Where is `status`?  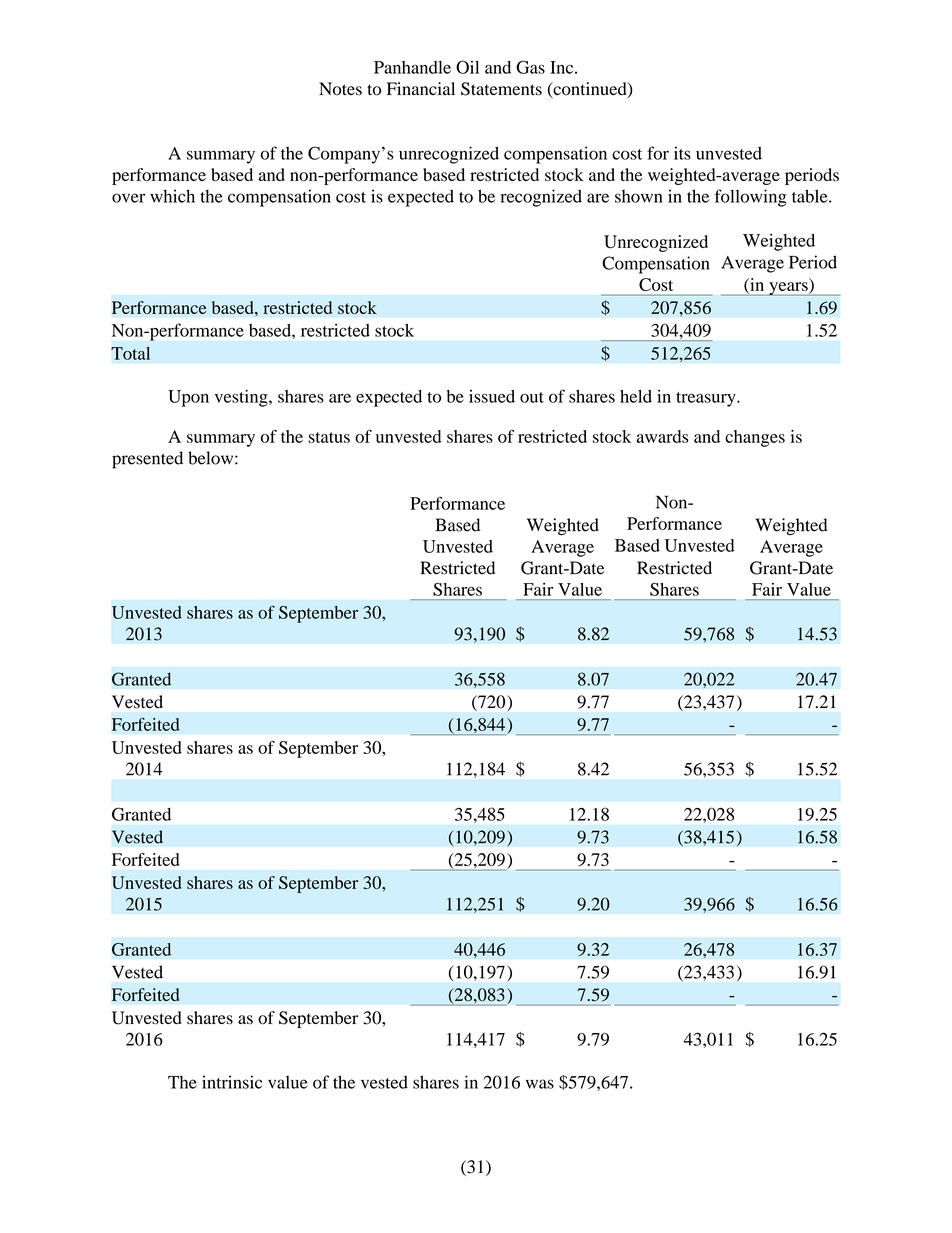 status is located at coordinates (329, 437).
